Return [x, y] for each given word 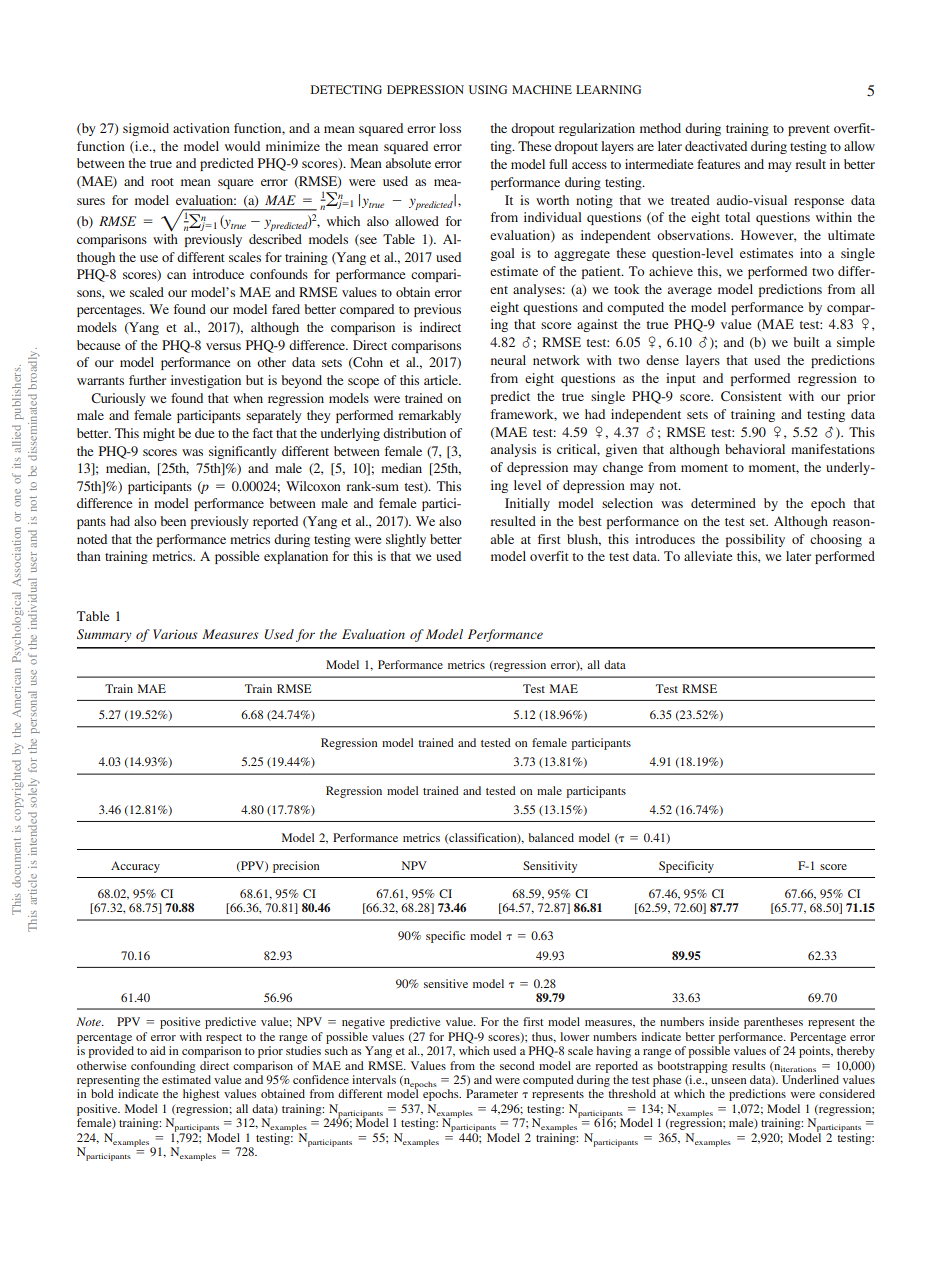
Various [175, 634]
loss [450, 128]
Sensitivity [550, 867]
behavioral [755, 449]
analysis [513, 450]
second [517, 1065]
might [159, 434]
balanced [551, 837]
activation [201, 128]
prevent [809, 130]
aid [158, 1050]
